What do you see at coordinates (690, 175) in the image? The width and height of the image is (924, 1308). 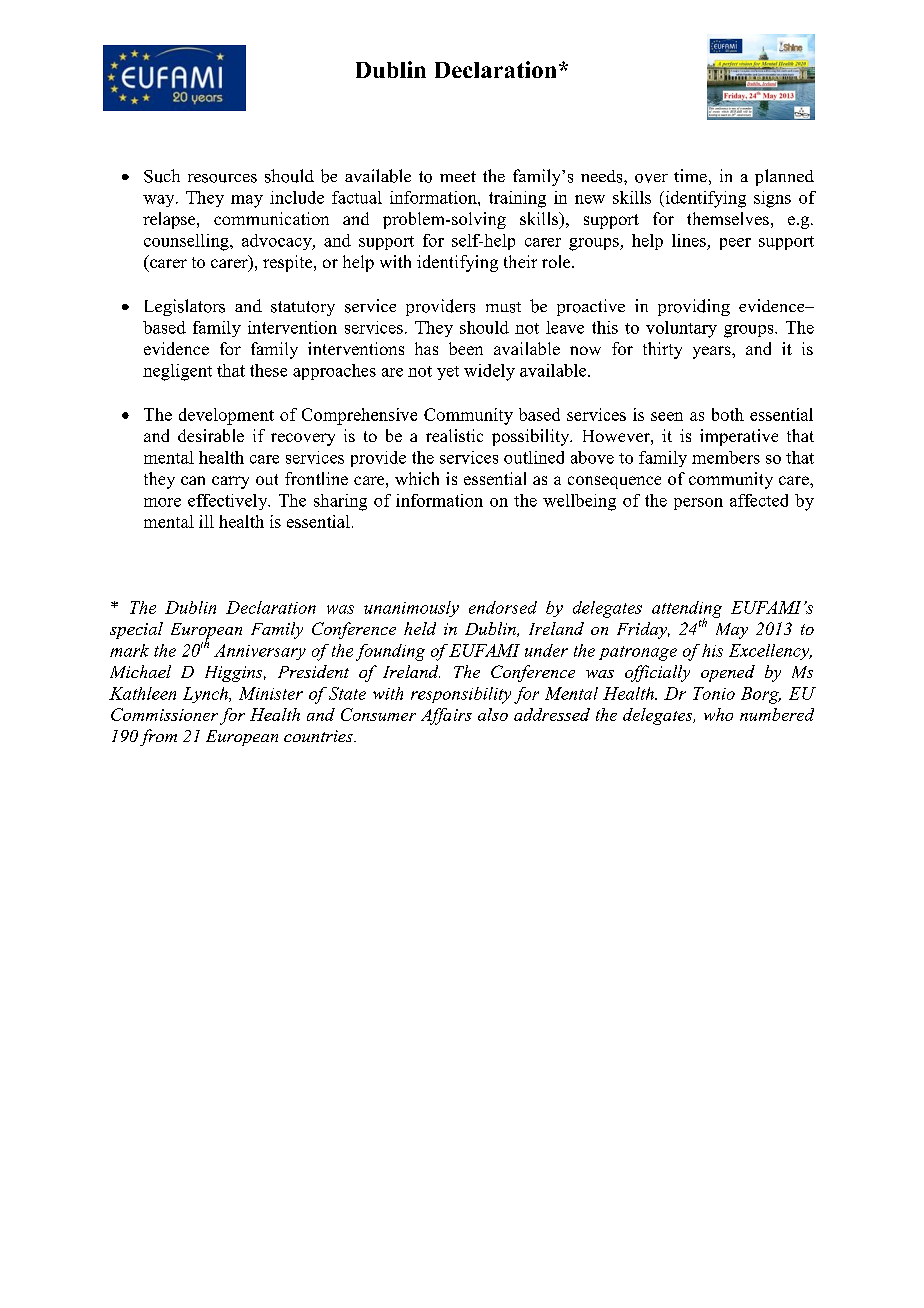 I see `time` at bounding box center [690, 175].
